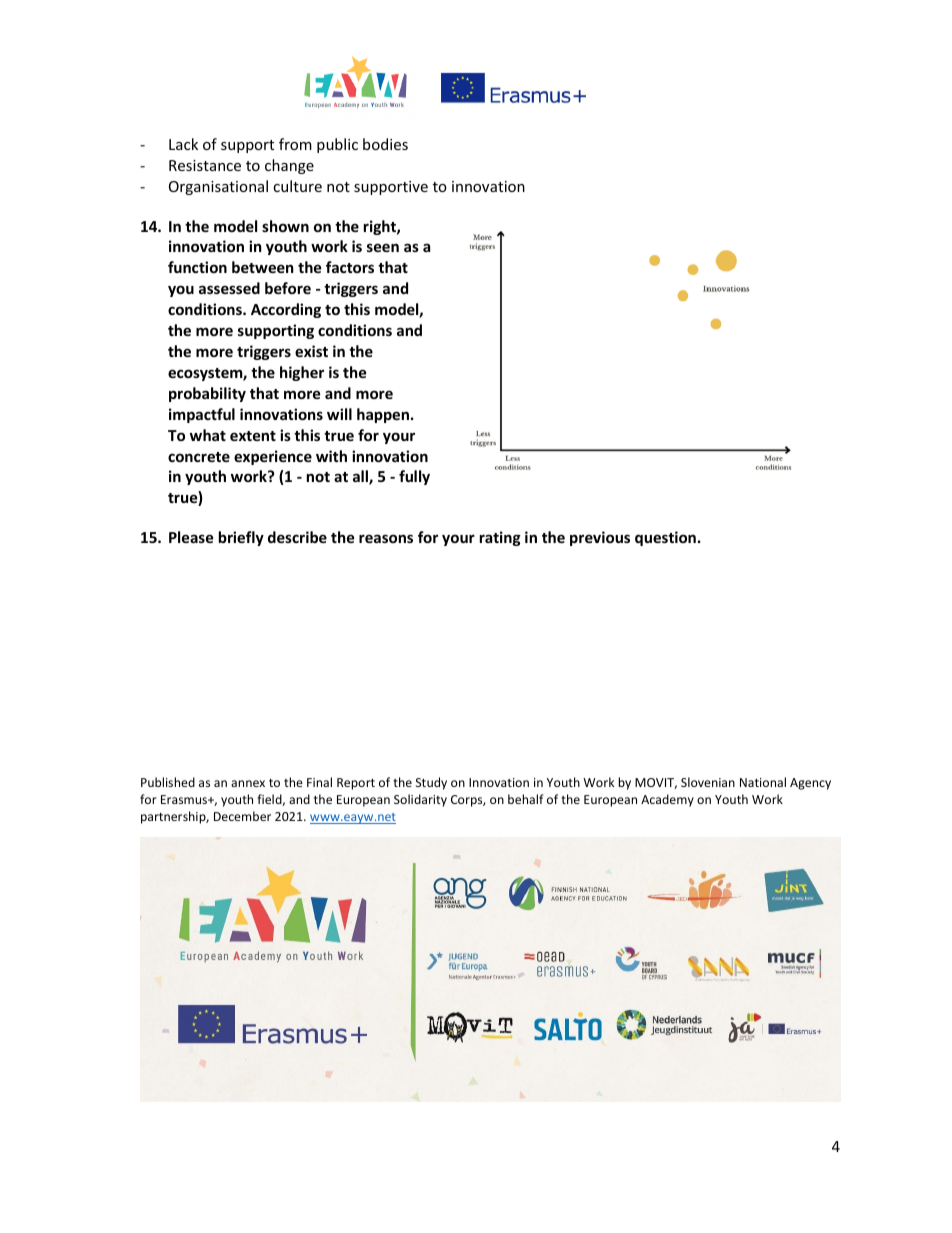 This screenshot has height=1233, width=952. Describe the element at coordinates (205, 165) in the screenshot. I see `Resistance` at that location.
